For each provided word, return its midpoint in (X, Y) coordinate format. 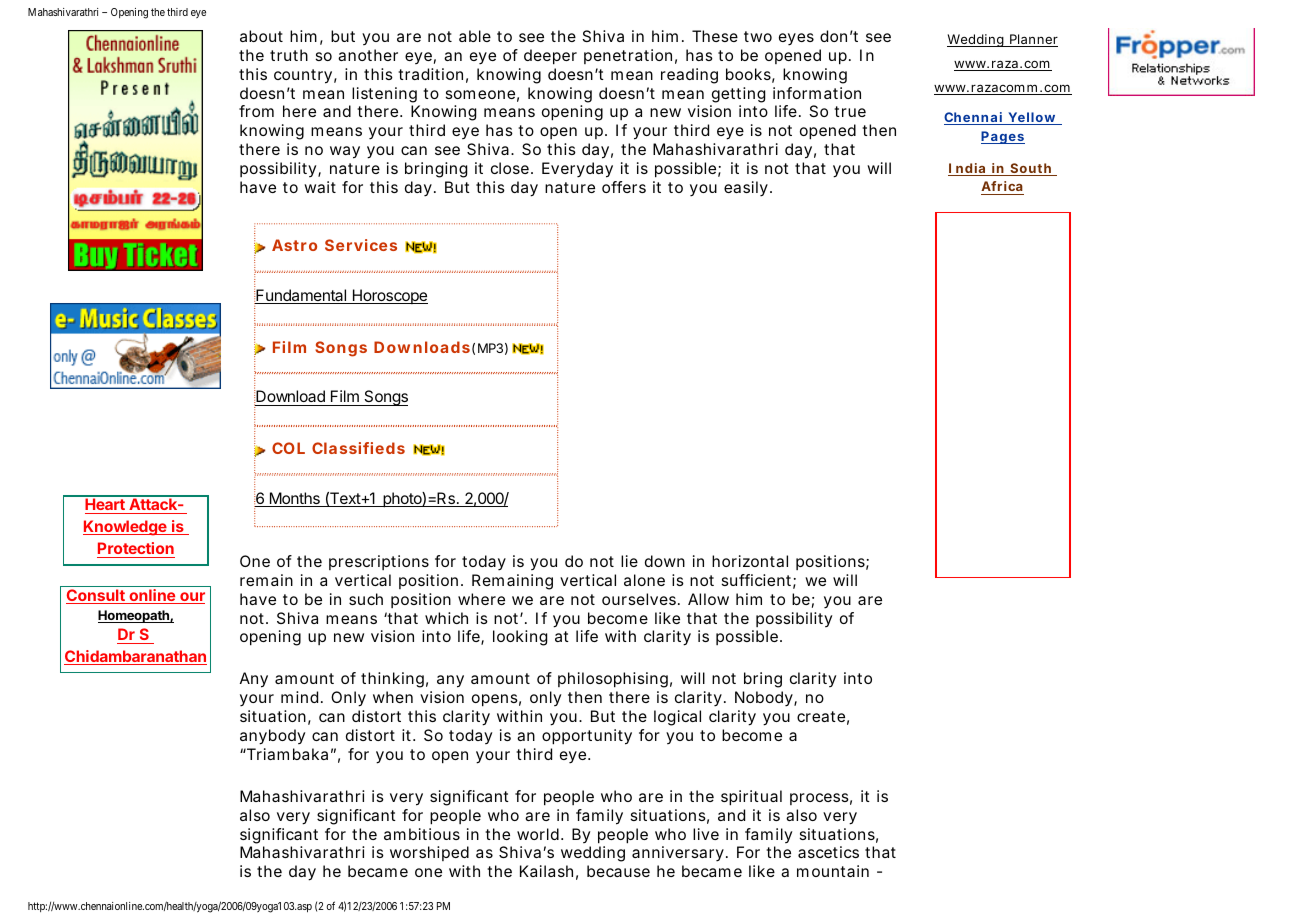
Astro (294, 245)
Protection (136, 550)
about (261, 36)
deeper (550, 57)
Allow (708, 599)
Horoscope (389, 296)
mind (299, 697)
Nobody (765, 699)
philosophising (613, 680)
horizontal (750, 561)
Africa (1002, 188)
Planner (1033, 40)
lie (629, 561)
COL (288, 448)
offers (624, 187)
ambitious (422, 834)
